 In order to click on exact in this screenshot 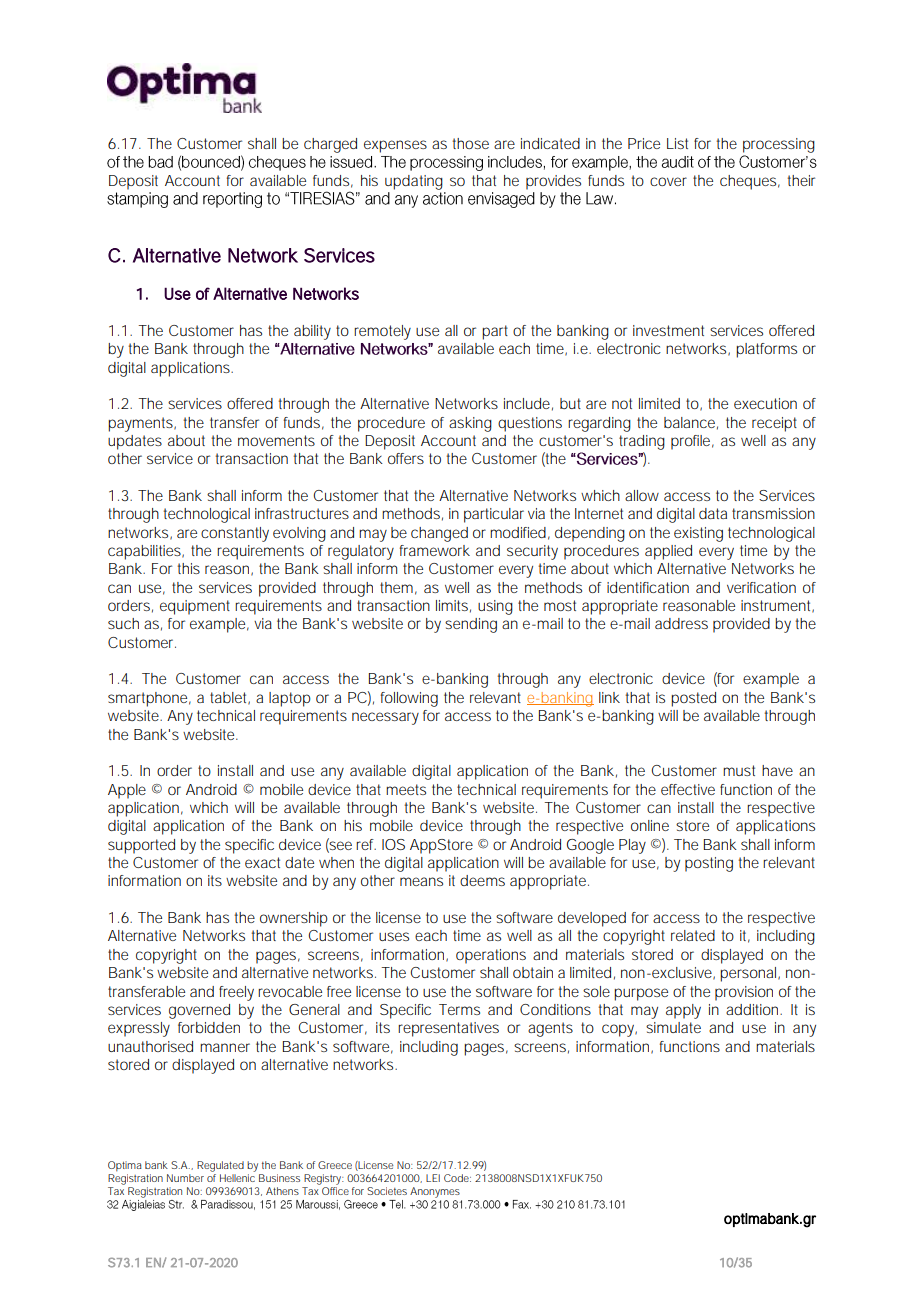, I will do `click(262, 862)`.
